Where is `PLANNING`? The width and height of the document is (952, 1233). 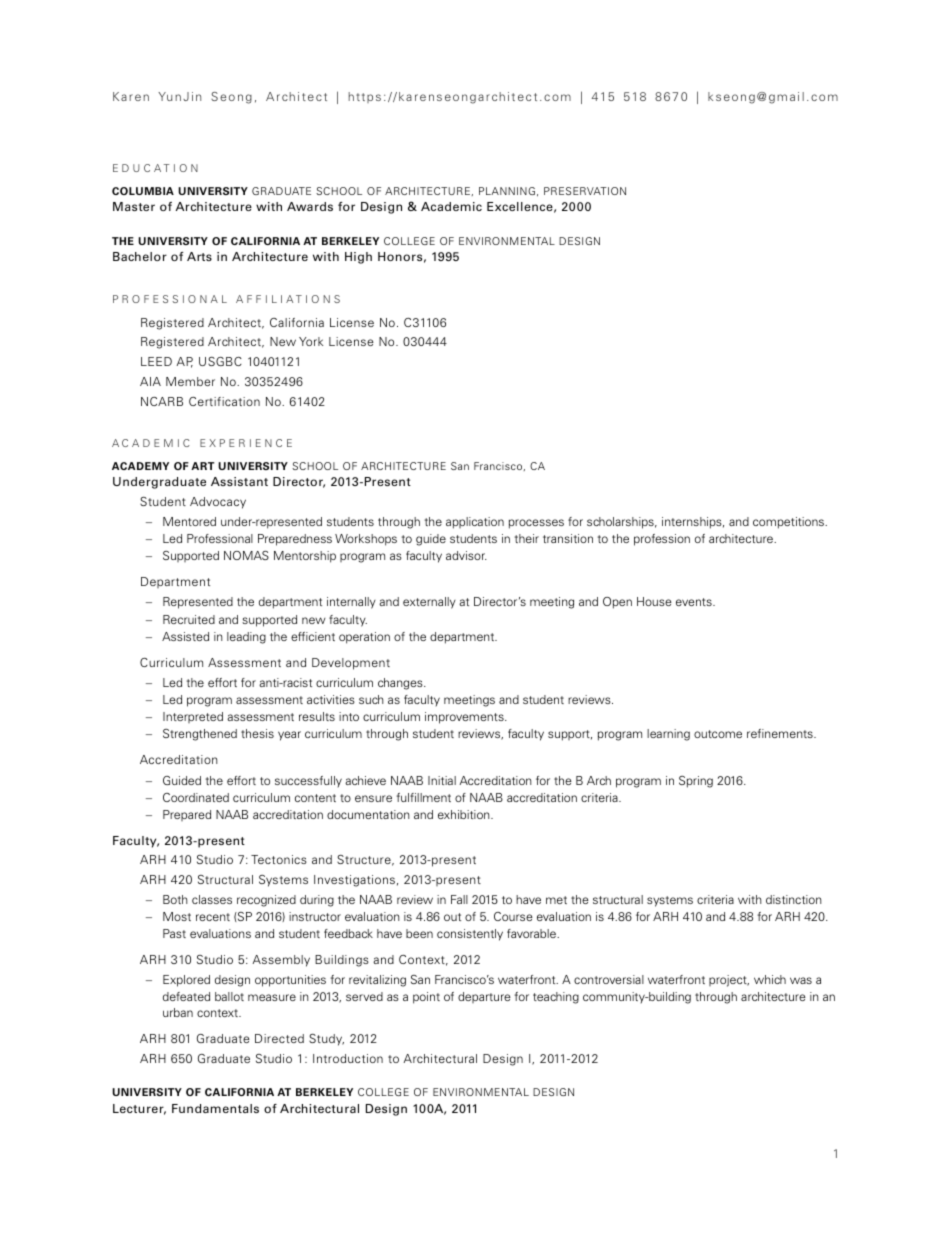
PLANNING is located at coordinates (507, 191).
